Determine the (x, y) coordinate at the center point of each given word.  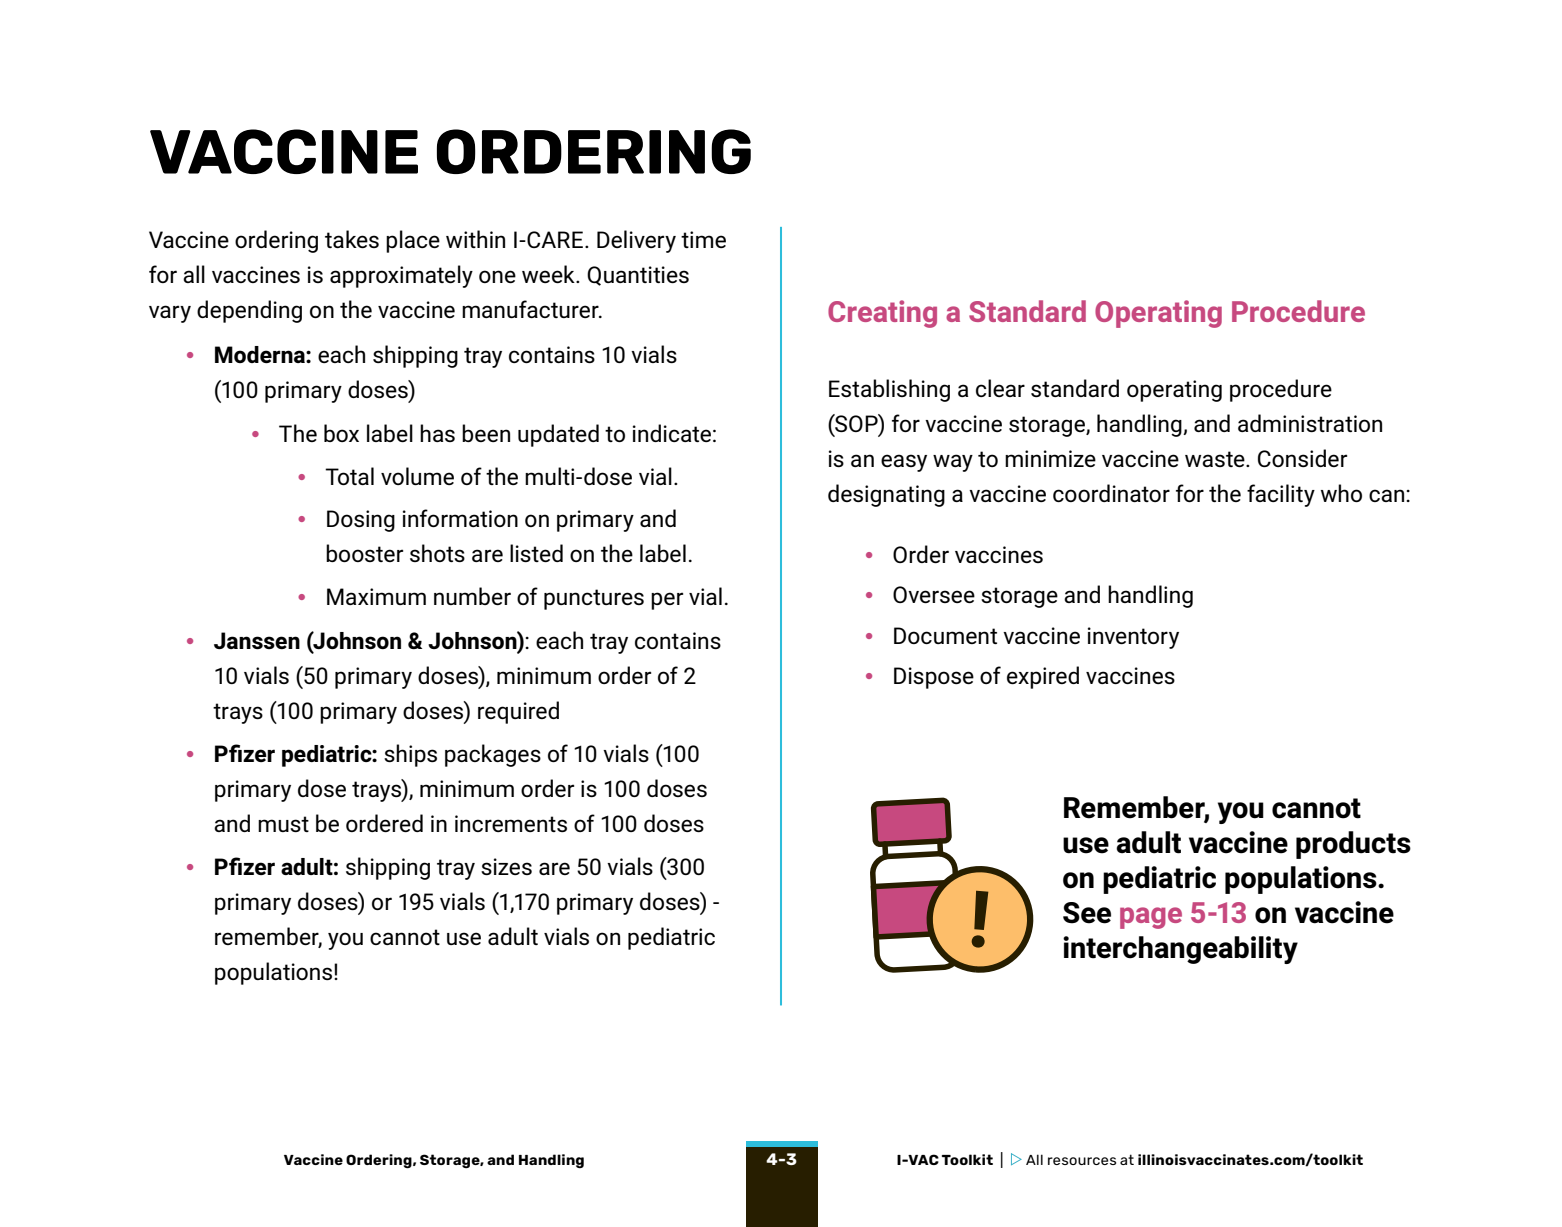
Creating (882, 314)
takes (352, 239)
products (1353, 845)
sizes (506, 866)
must (283, 824)
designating (886, 495)
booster (364, 553)
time (703, 239)
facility (1281, 495)
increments (511, 823)
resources (1082, 1161)
